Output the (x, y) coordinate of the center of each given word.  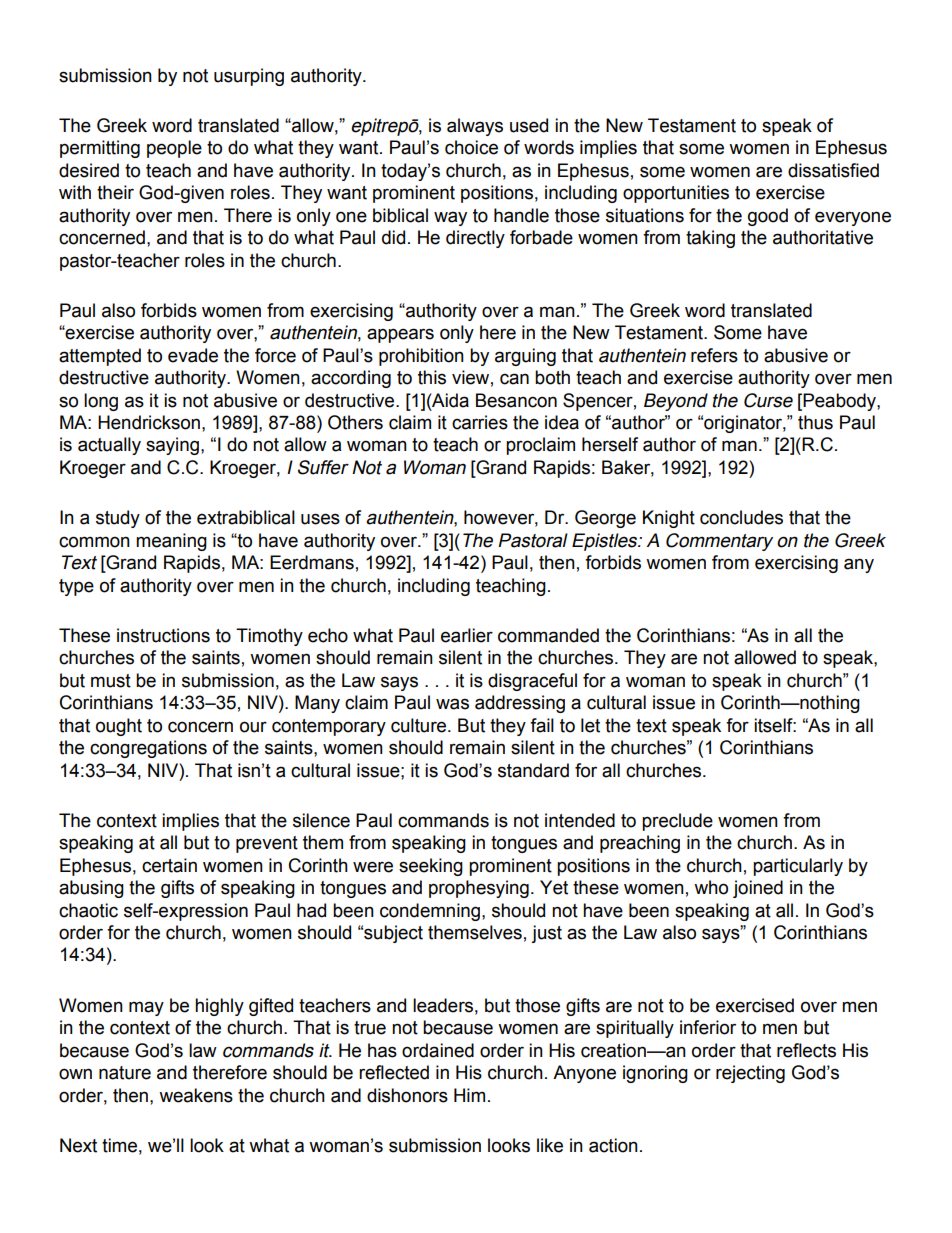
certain (169, 865)
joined (758, 889)
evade (193, 355)
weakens (196, 1095)
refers (714, 355)
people (174, 149)
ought (119, 727)
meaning (171, 542)
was (452, 704)
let (590, 725)
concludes (741, 517)
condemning (430, 912)
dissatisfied (833, 170)
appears (400, 335)
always (475, 127)
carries (480, 422)
